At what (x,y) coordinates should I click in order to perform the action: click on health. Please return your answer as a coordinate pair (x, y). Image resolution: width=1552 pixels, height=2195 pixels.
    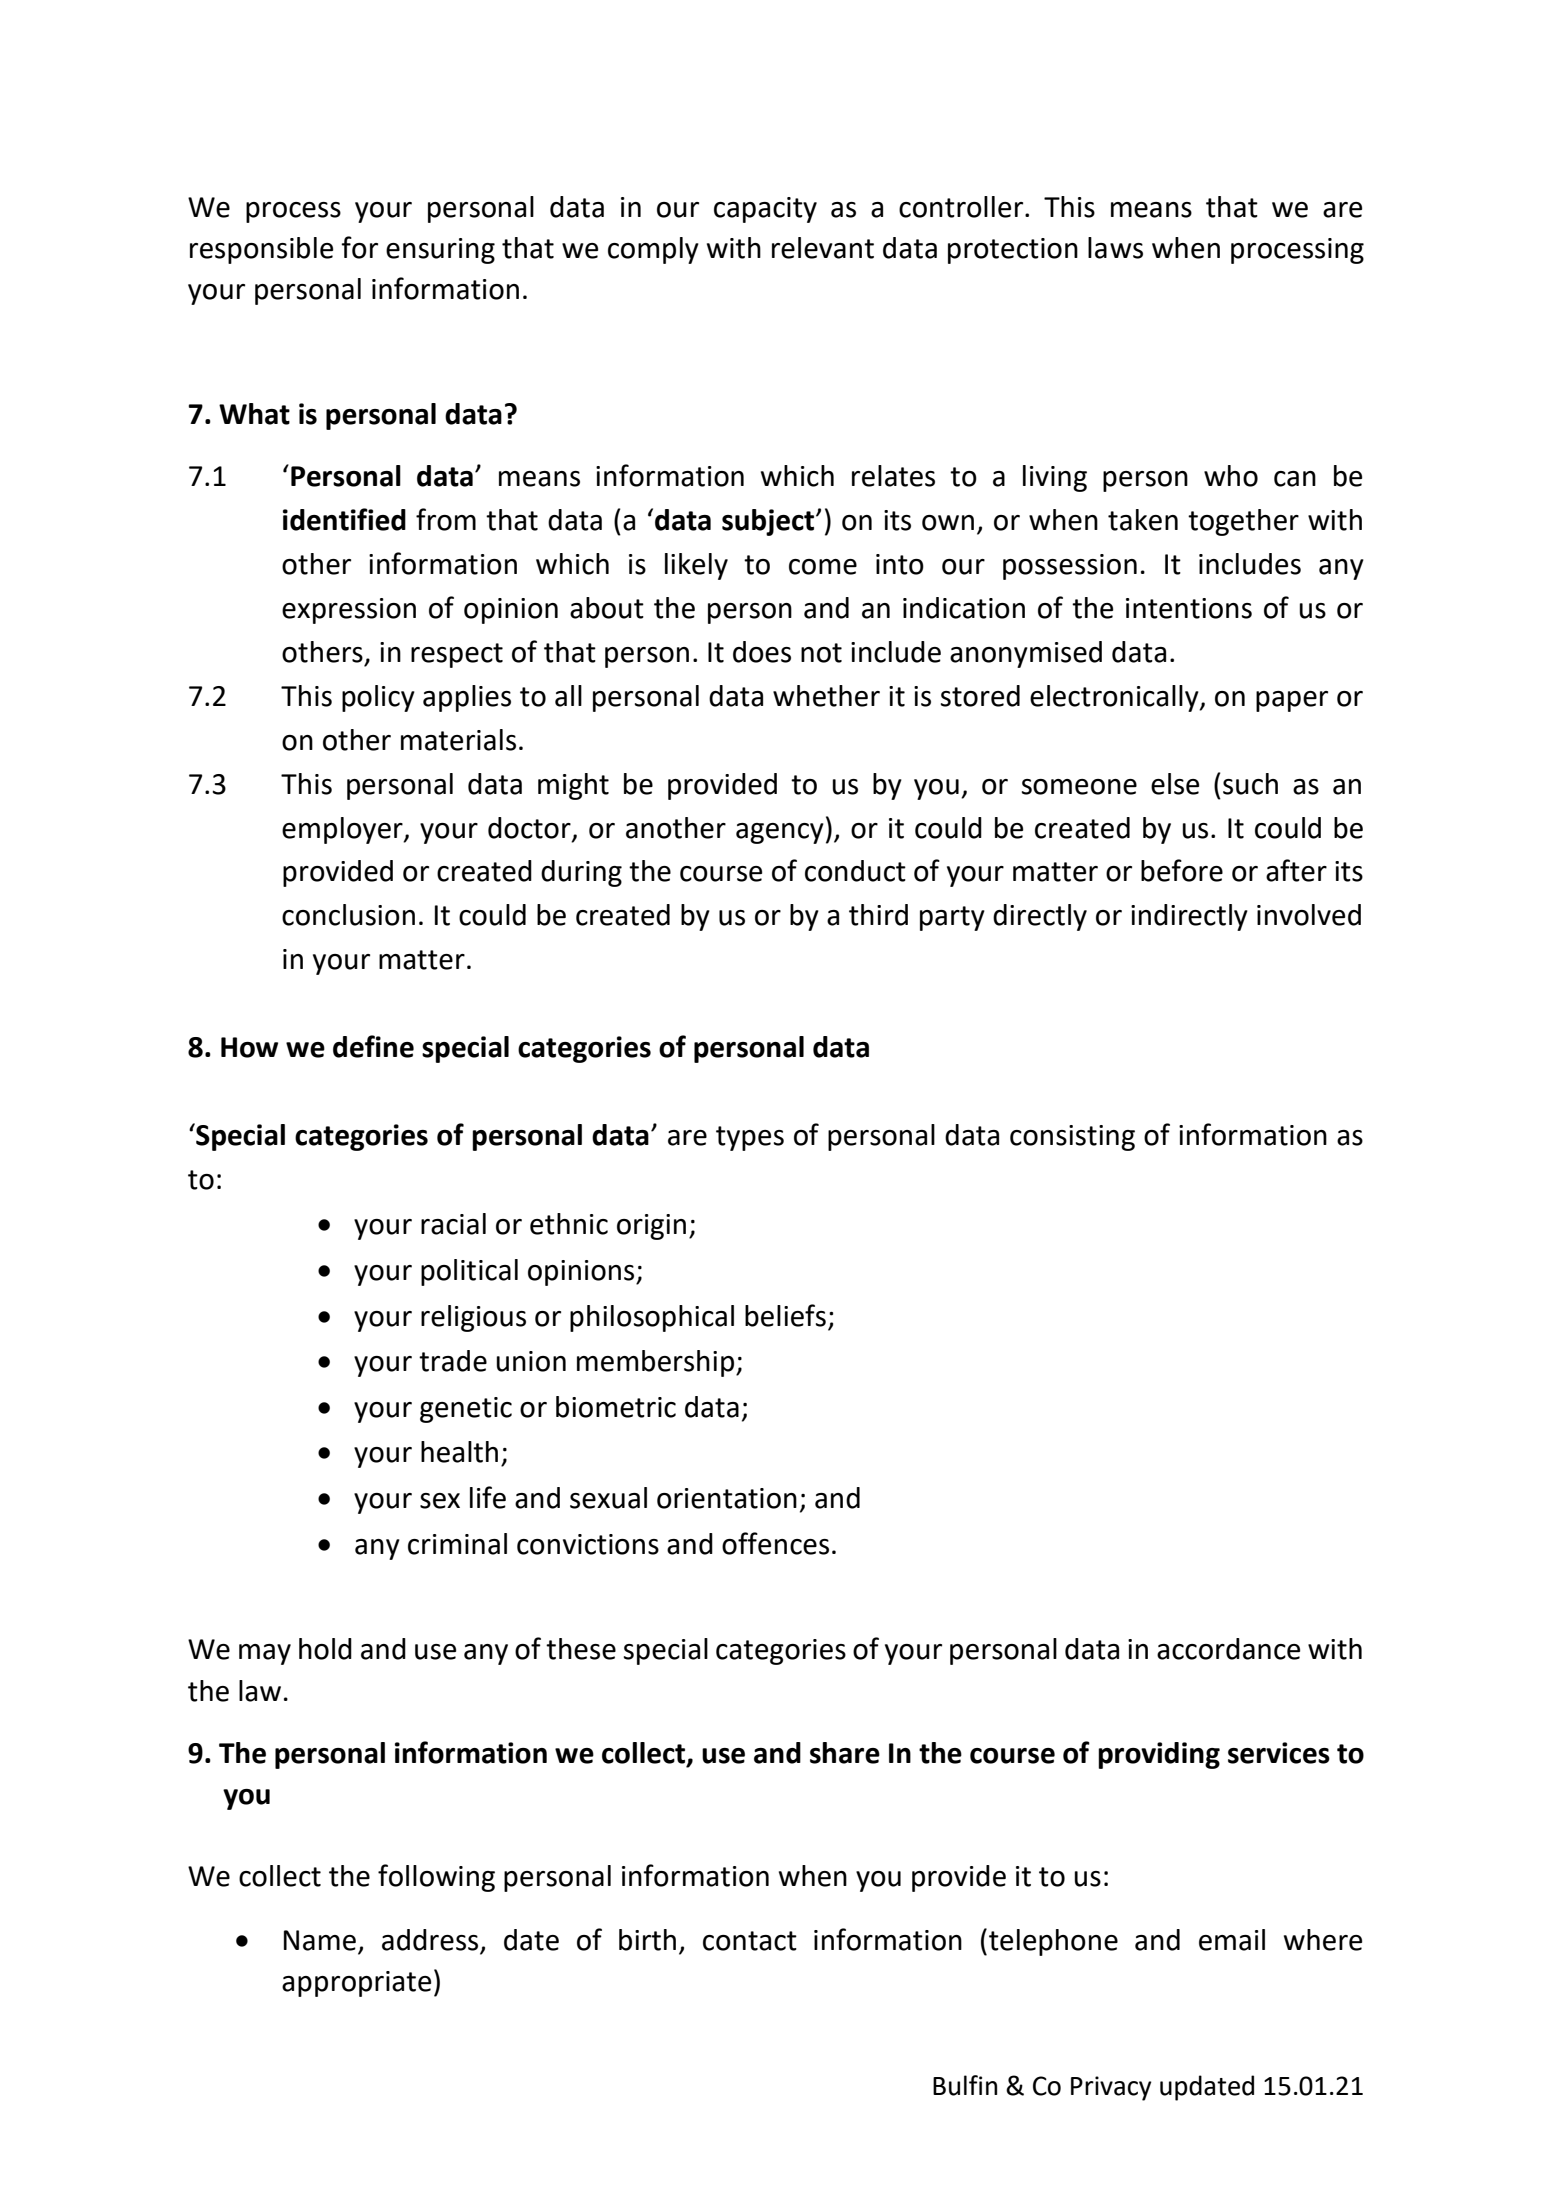
    Looking at the image, I should click on (459, 1452).
